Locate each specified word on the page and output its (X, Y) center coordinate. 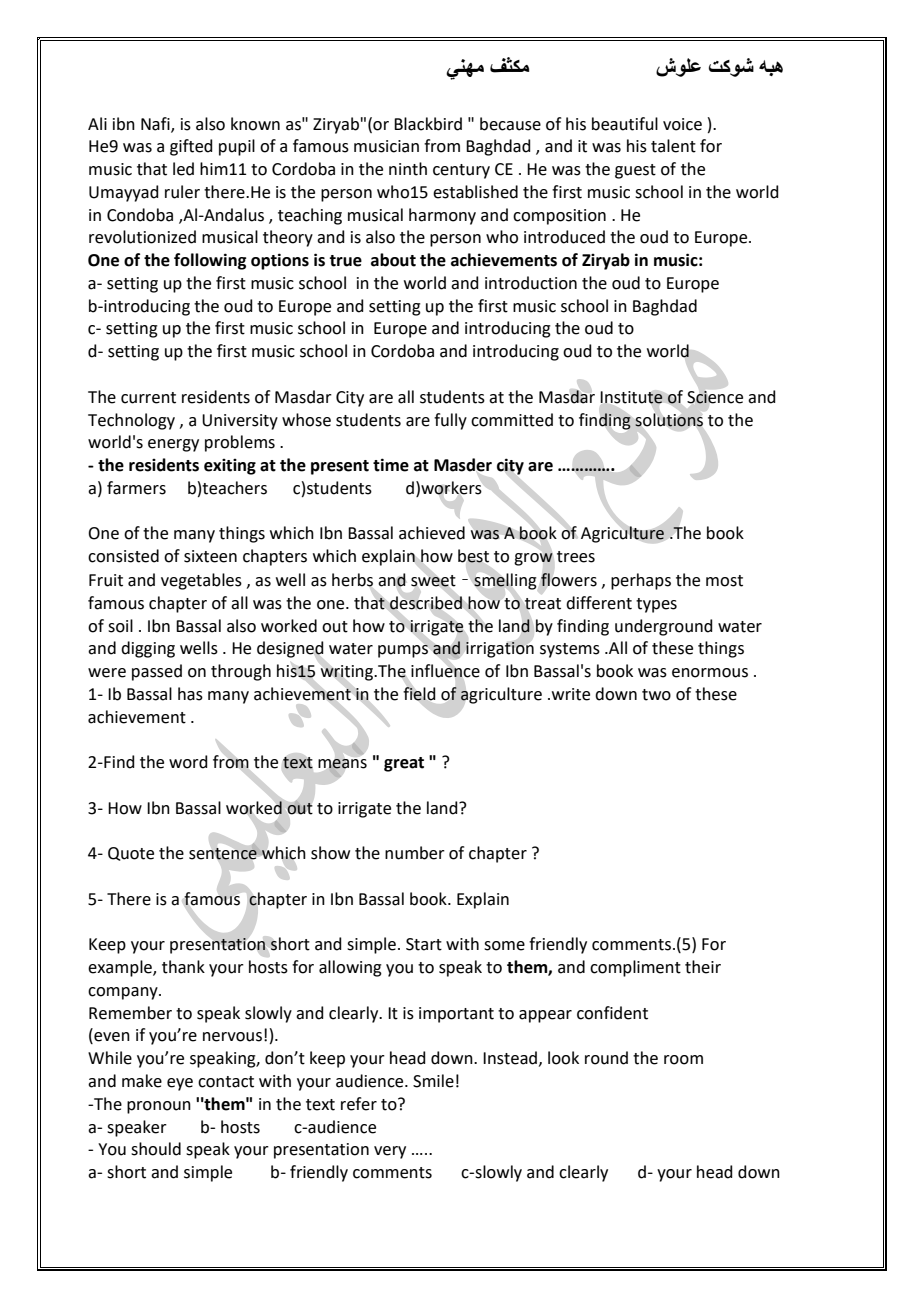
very (390, 1152)
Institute (631, 397)
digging (148, 649)
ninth (408, 169)
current (148, 398)
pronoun (159, 1107)
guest (635, 171)
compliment (635, 968)
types (656, 605)
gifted (191, 147)
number (415, 853)
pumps (403, 651)
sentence (223, 854)
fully (450, 421)
